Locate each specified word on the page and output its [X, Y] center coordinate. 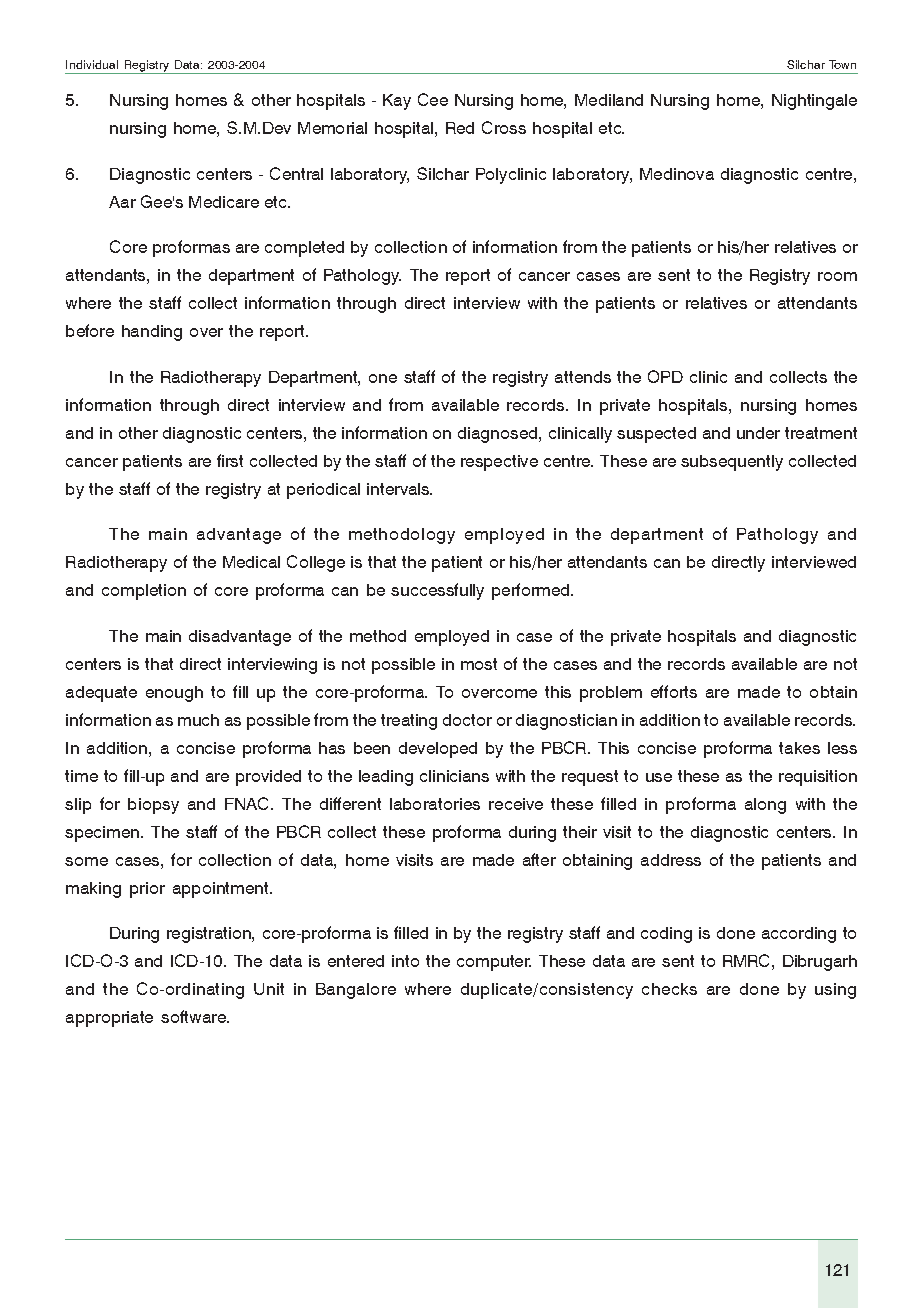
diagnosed [499, 435]
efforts [674, 691]
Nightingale [814, 102]
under [758, 433]
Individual [92, 64]
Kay [397, 102]
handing [152, 333]
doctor [467, 720]
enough [174, 694]
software [194, 1016]
